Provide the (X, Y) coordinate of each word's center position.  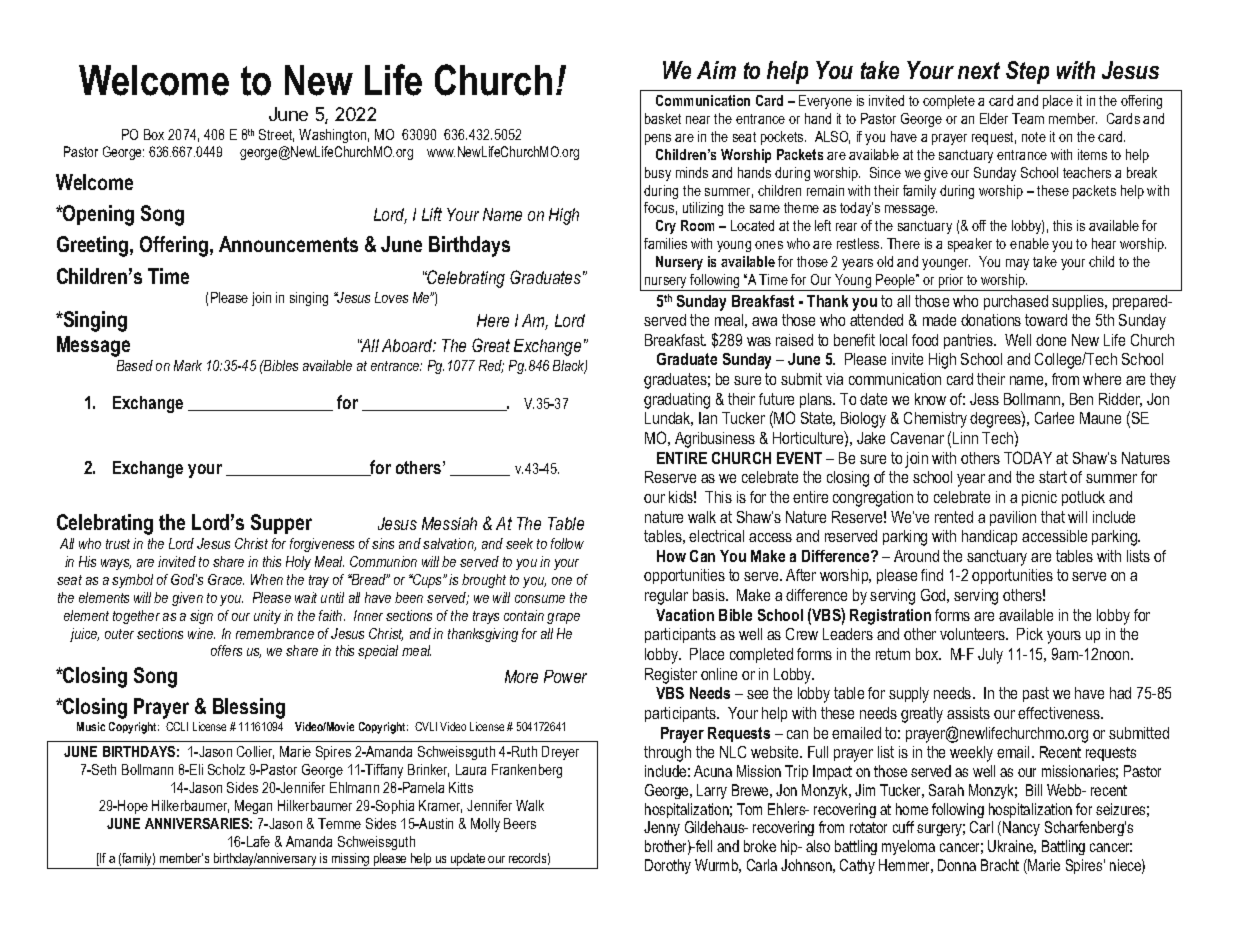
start (1053, 477)
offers (226, 650)
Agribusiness (715, 440)
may (1017, 264)
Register (671, 676)
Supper (281, 524)
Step (1027, 72)
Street (276, 135)
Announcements (288, 244)
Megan (253, 807)
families (665, 243)
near (698, 120)
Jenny (662, 828)
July (990, 656)
